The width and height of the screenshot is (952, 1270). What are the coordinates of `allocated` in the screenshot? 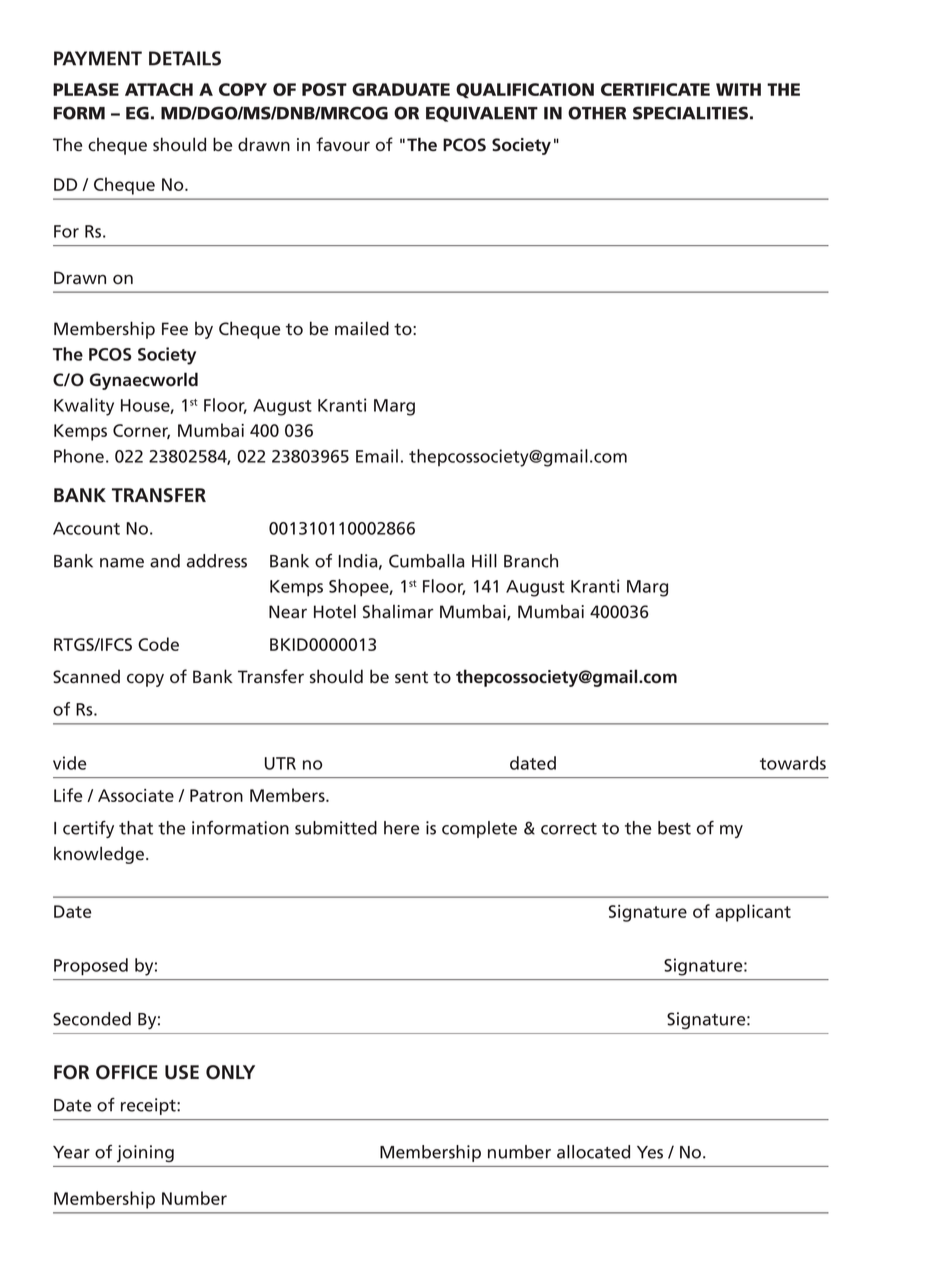 It's located at (593, 1152).
